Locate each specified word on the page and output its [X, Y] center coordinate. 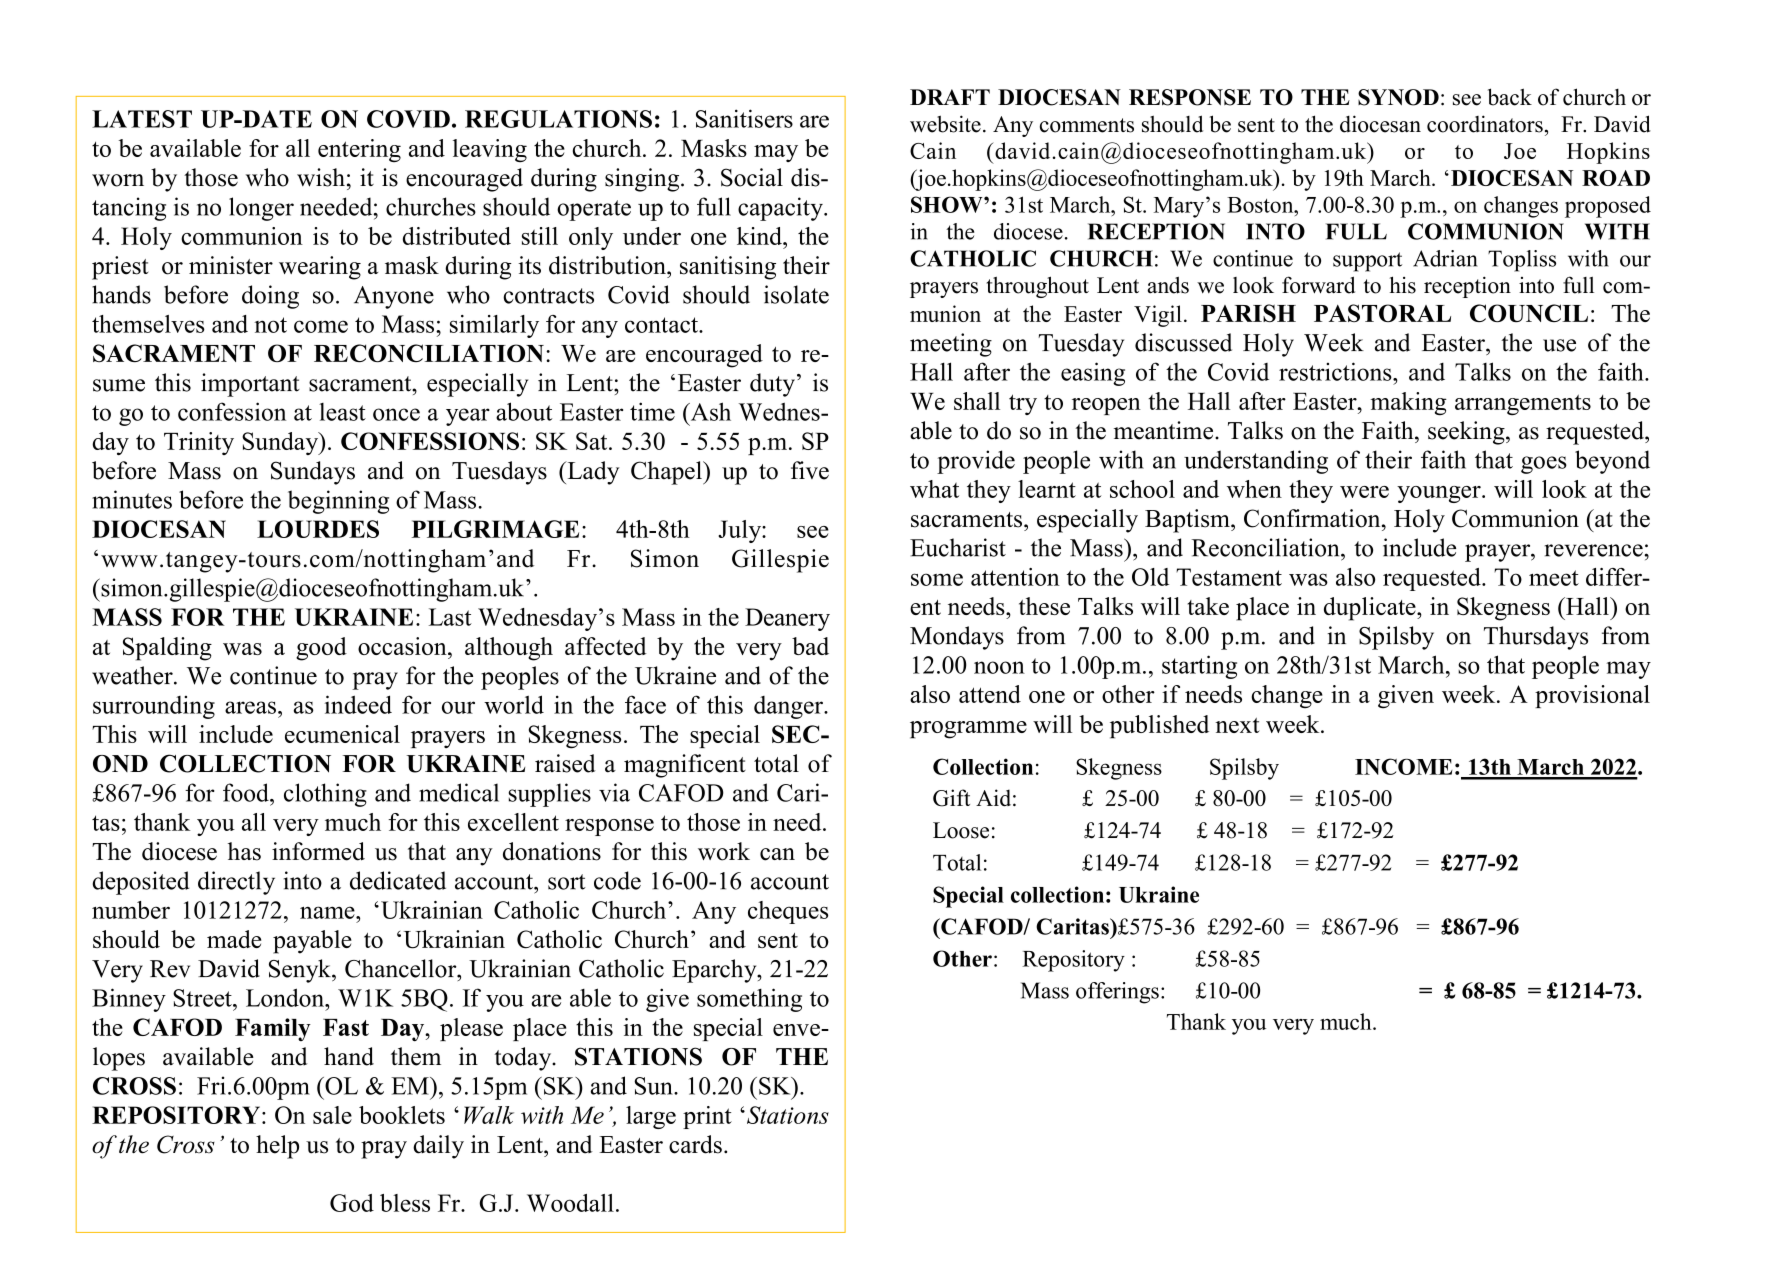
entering [359, 150]
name [328, 912]
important [250, 385]
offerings [1117, 993]
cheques [788, 912]
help [277, 1147]
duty [772, 385]
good [321, 649]
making [1409, 403]
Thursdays [1536, 638]
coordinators [1485, 124]
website [945, 124]
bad [810, 646]
